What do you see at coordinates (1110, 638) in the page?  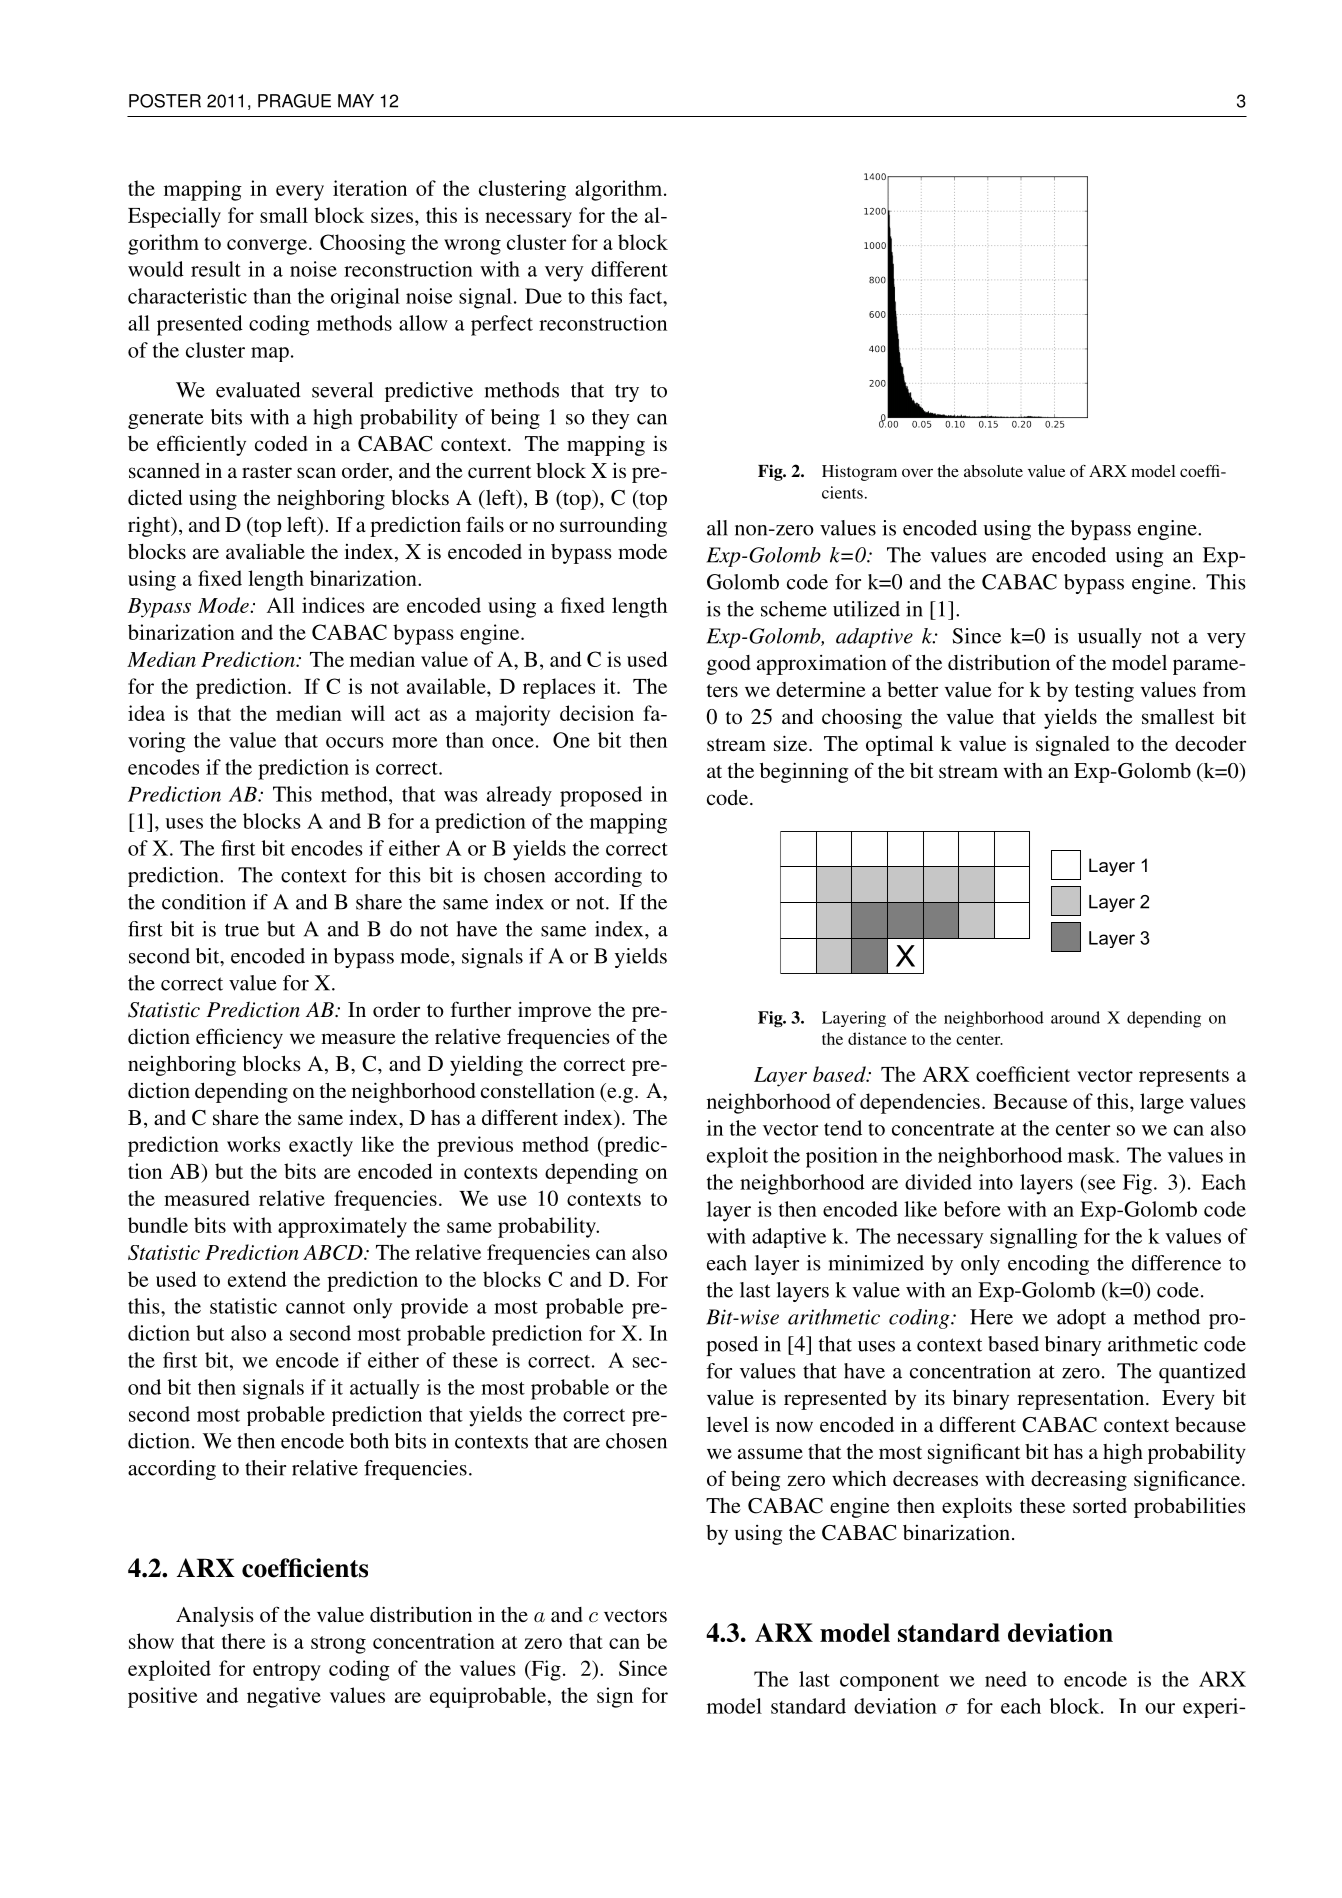 I see `usually` at bounding box center [1110, 638].
